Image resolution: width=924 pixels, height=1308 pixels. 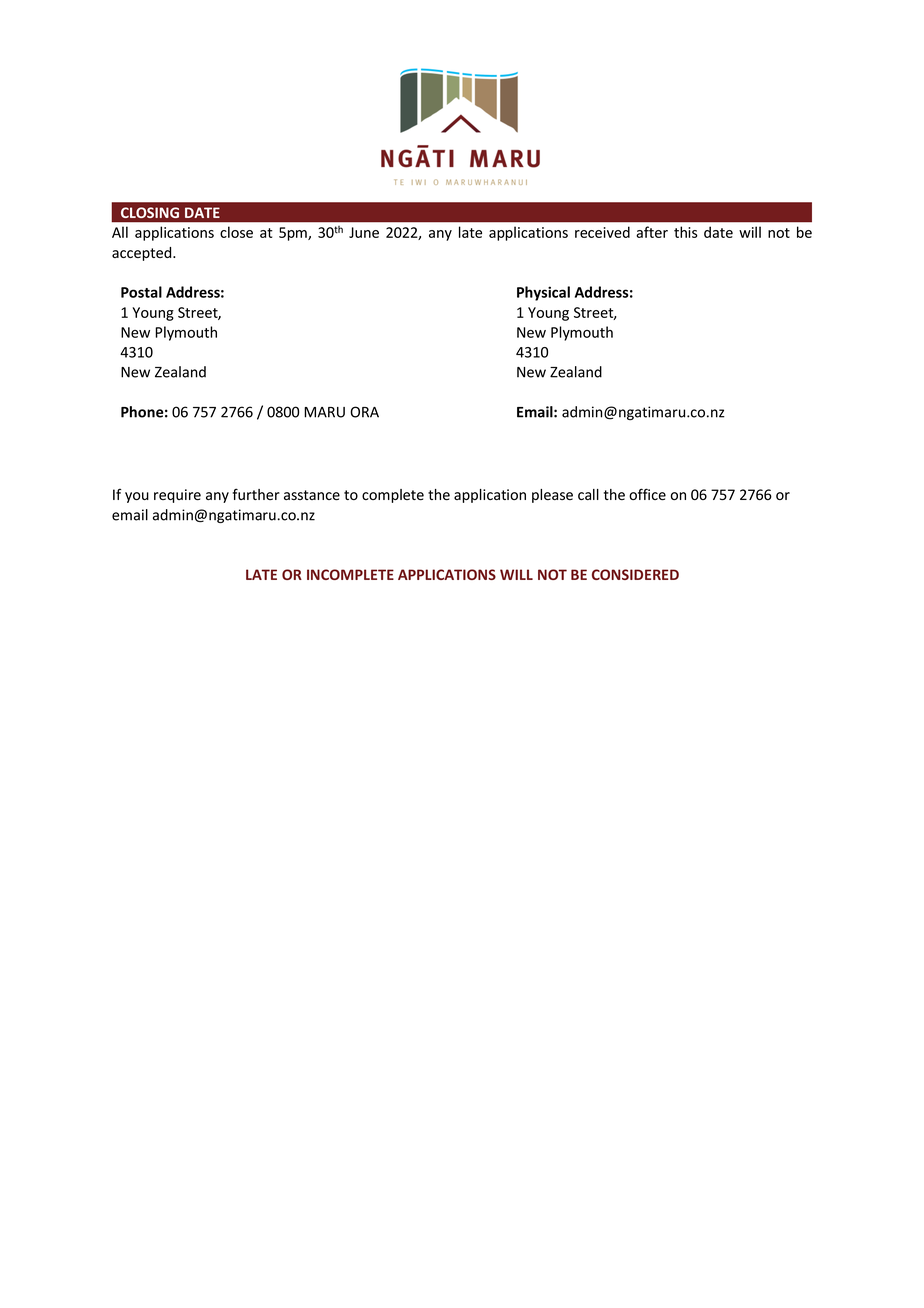 I want to click on Physical, so click(x=543, y=293).
